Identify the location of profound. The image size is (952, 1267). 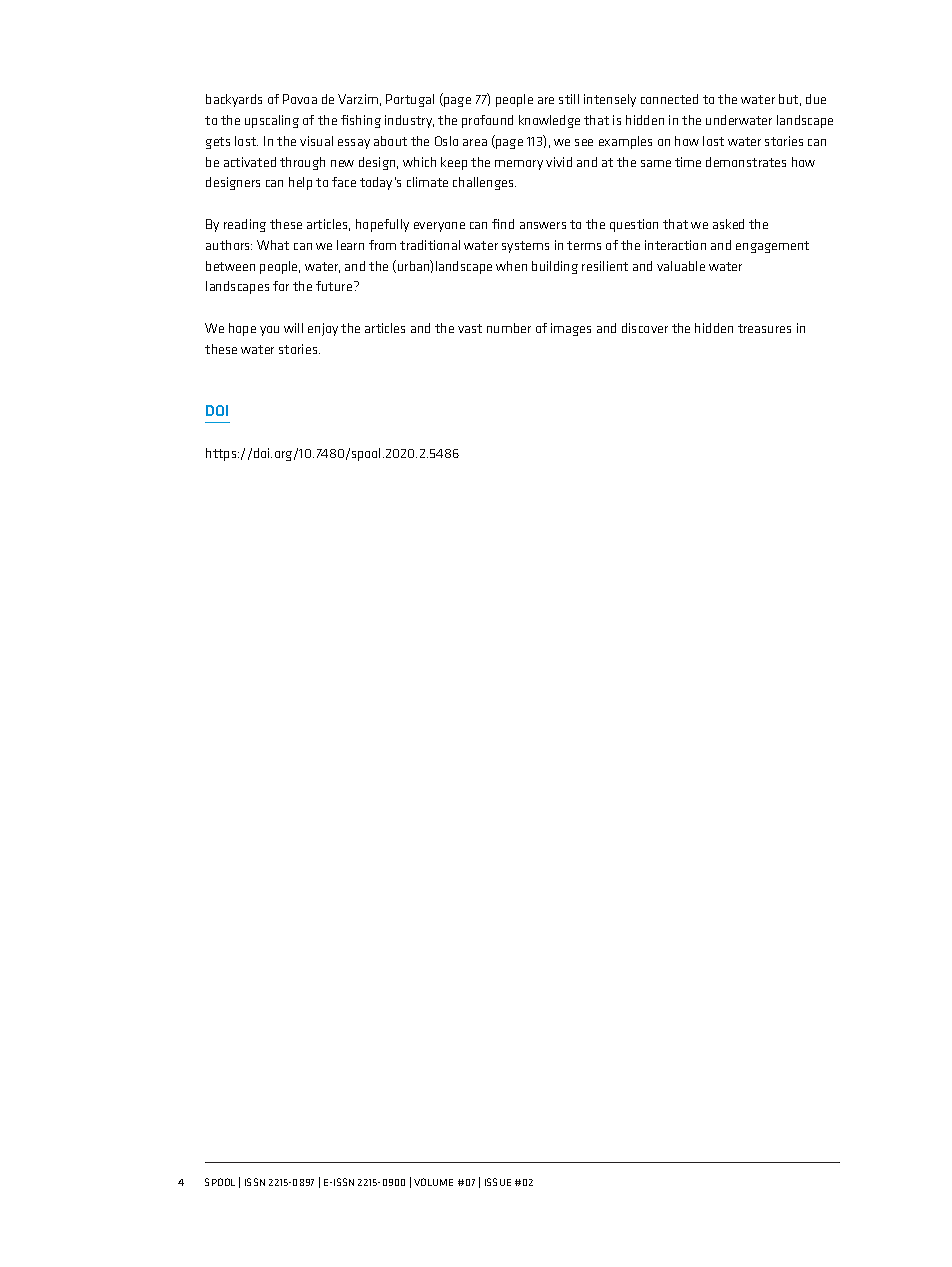
(487, 121).
